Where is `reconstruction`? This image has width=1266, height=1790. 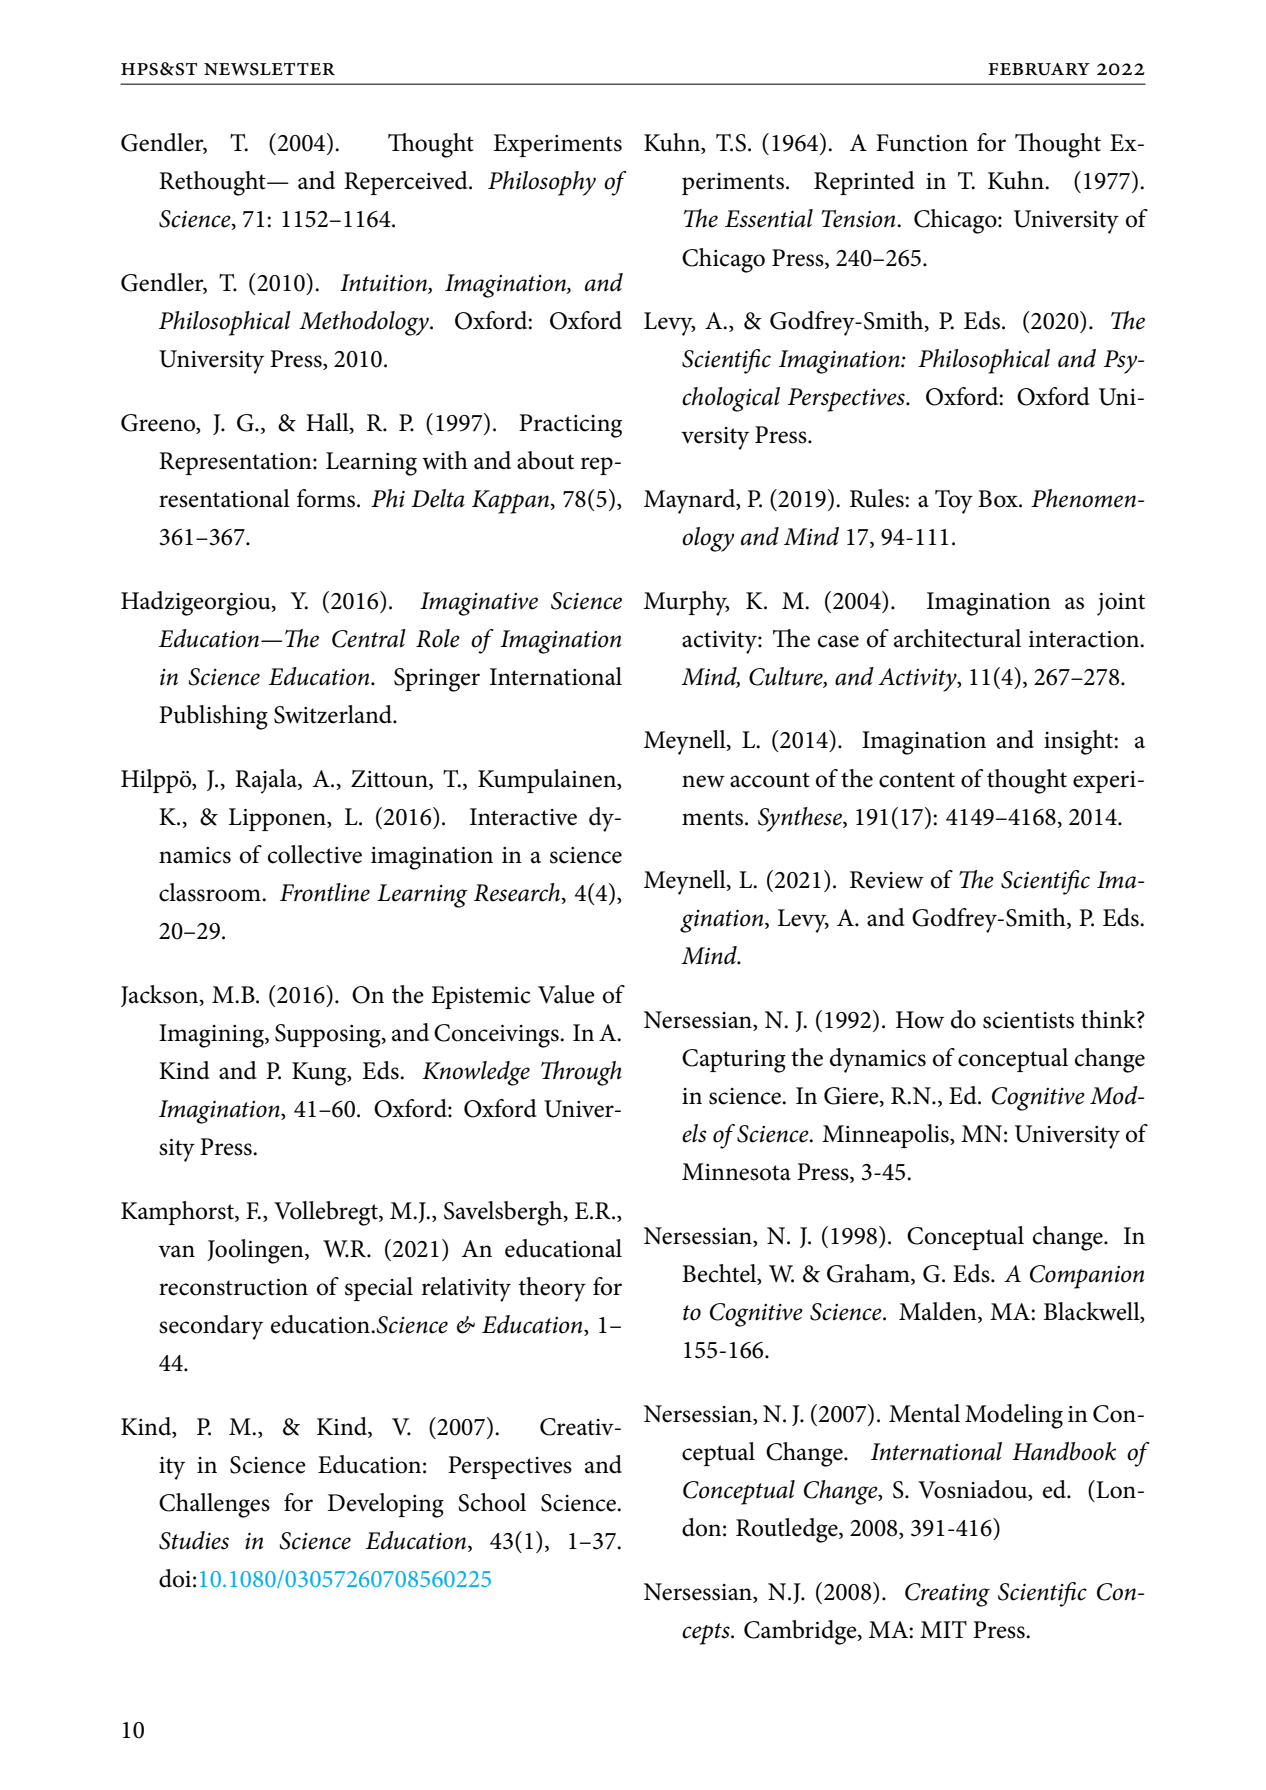 reconstruction is located at coordinates (233, 1287).
